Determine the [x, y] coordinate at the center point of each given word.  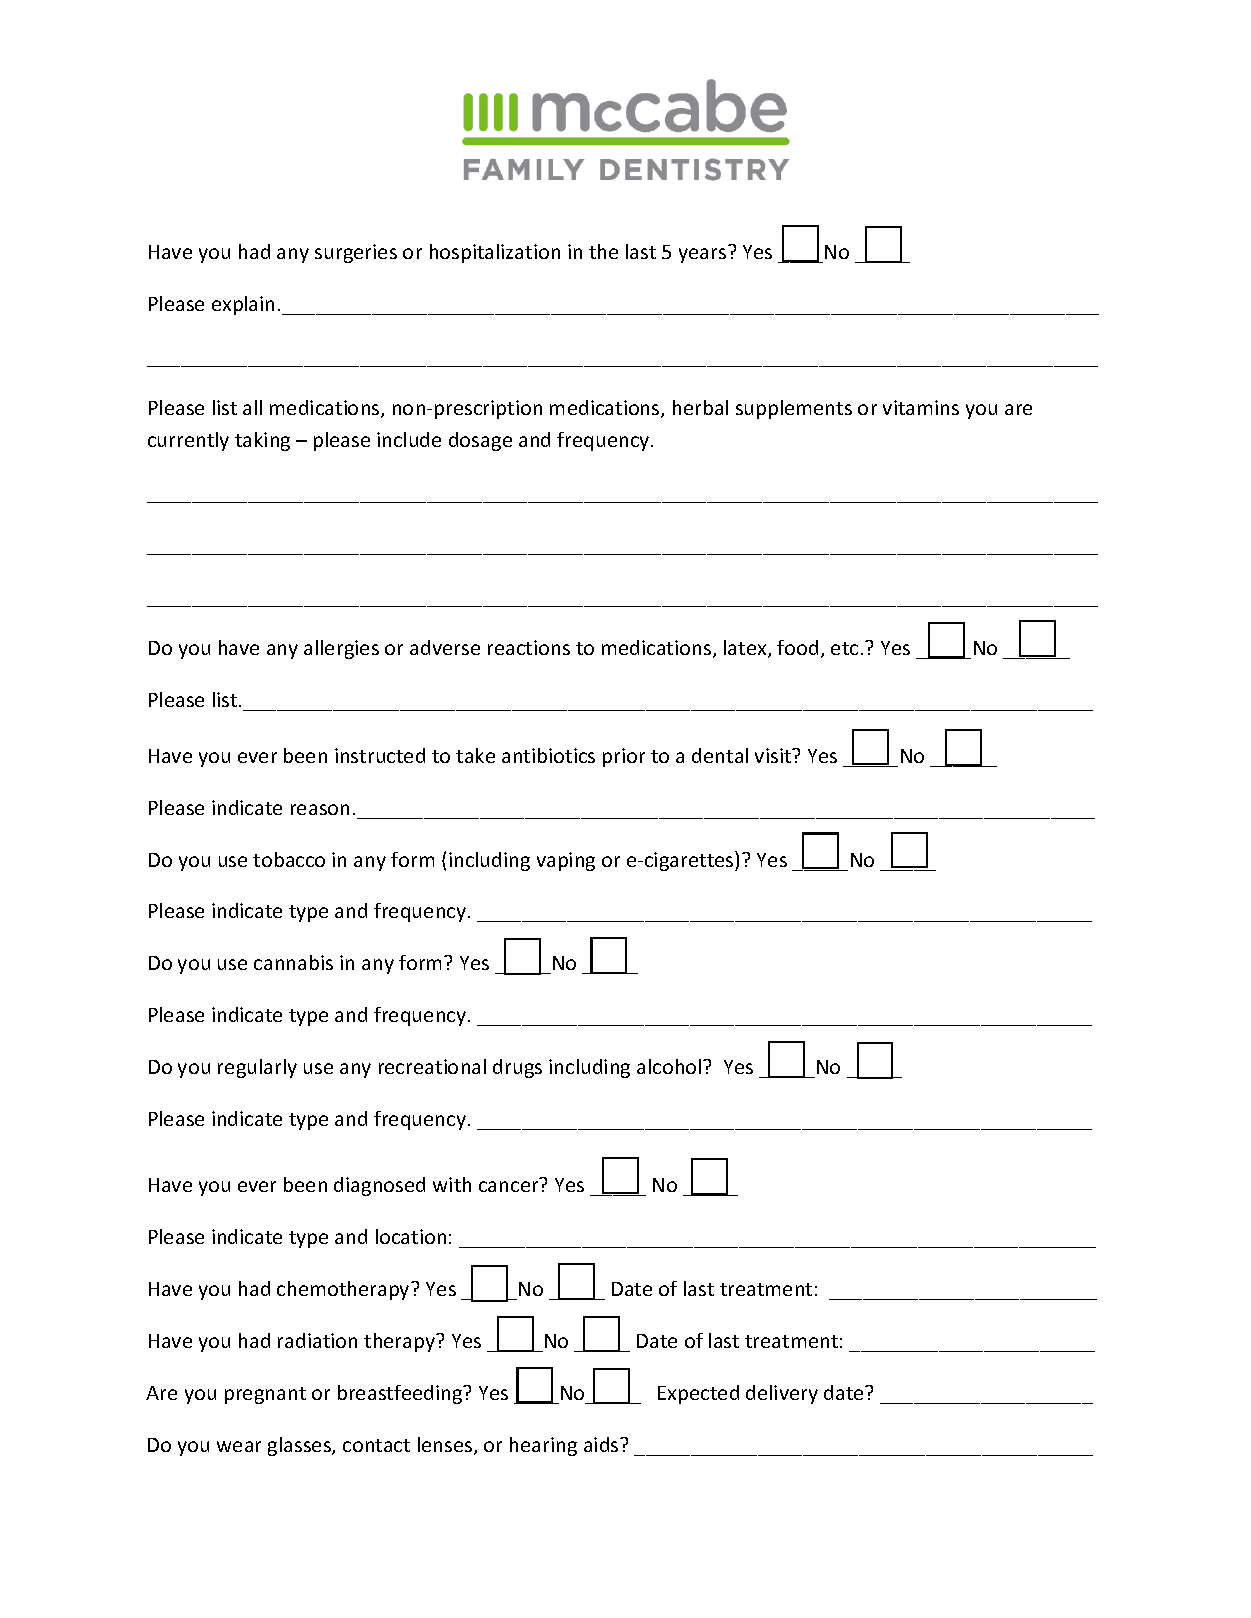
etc [844, 648]
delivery [782, 1394]
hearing [543, 1446]
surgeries [356, 253]
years [702, 255]
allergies [341, 649]
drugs [517, 1068]
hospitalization [495, 253]
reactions [529, 647]
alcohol [670, 1066]
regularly [257, 1068]
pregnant [265, 1395]
